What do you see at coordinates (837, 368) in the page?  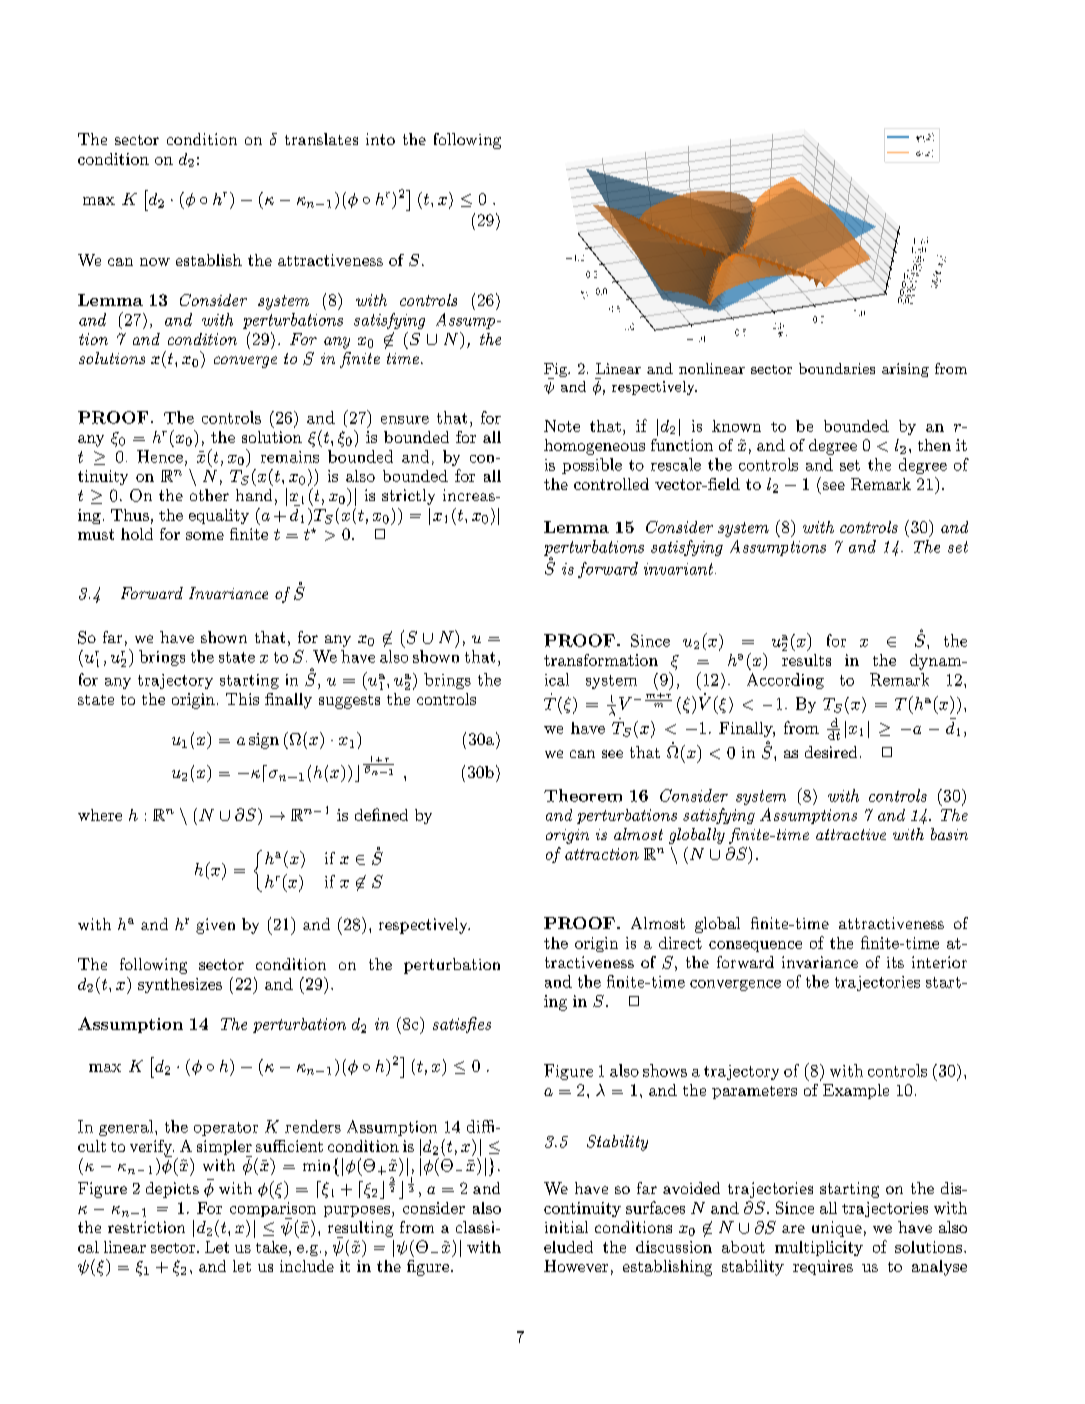 I see `boundaries` at bounding box center [837, 368].
